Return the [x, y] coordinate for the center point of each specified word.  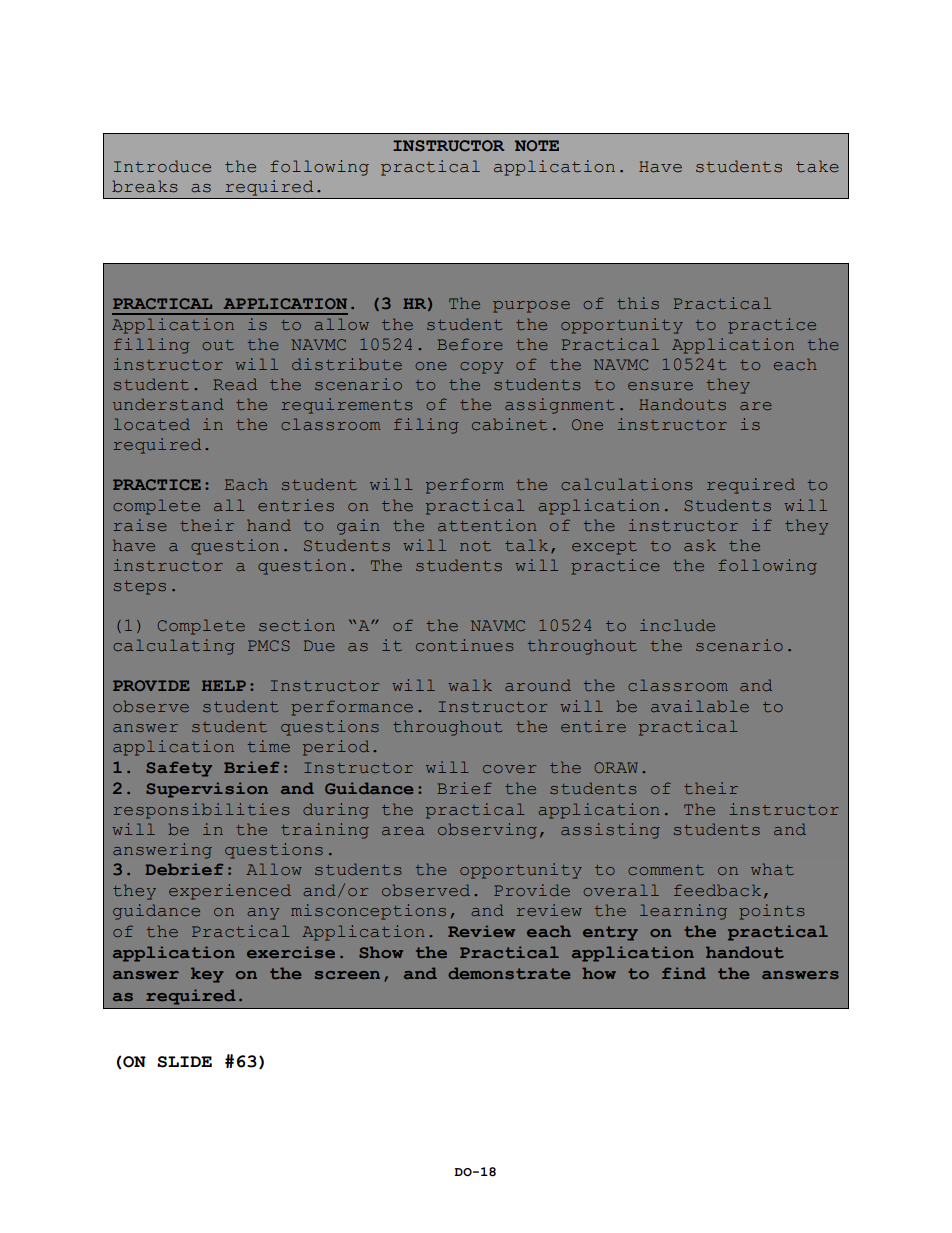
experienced [230, 892]
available [700, 706]
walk [470, 685]
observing [487, 831]
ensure [660, 386]
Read [235, 384]
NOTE [537, 145]
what [772, 869]
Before [470, 344]
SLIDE [184, 1062]
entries [296, 505]
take [817, 166]
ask [700, 545]
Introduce [162, 166]
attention [487, 525]
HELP [224, 685]
